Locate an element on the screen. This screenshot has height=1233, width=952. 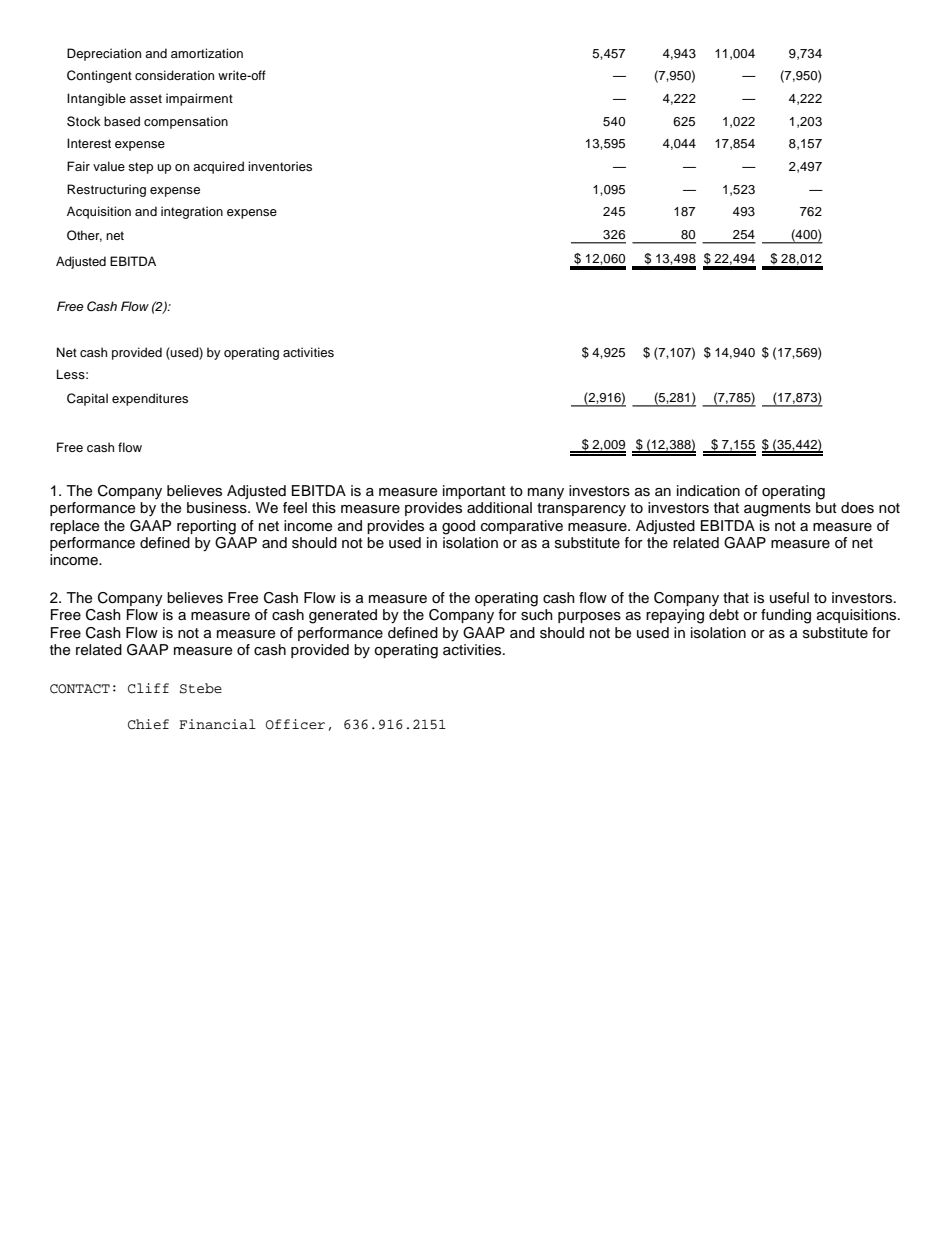
integration is located at coordinates (192, 212).
